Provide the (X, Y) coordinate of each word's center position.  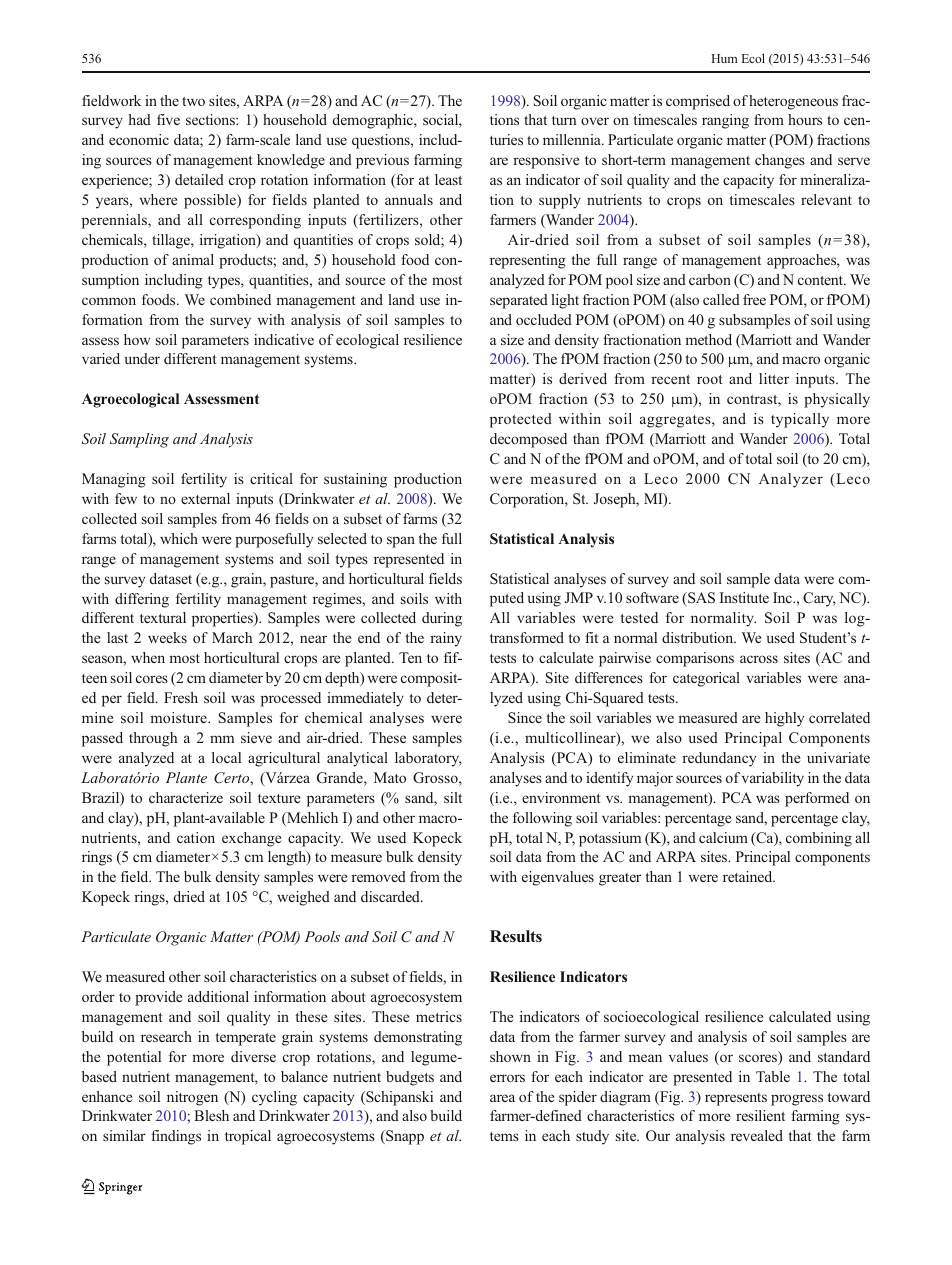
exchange (251, 839)
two (193, 101)
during (442, 619)
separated (519, 301)
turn (564, 120)
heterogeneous (793, 102)
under (142, 358)
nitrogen (192, 1098)
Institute (744, 597)
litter (774, 378)
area (502, 1098)
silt (453, 797)
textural (163, 617)
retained (749, 876)
